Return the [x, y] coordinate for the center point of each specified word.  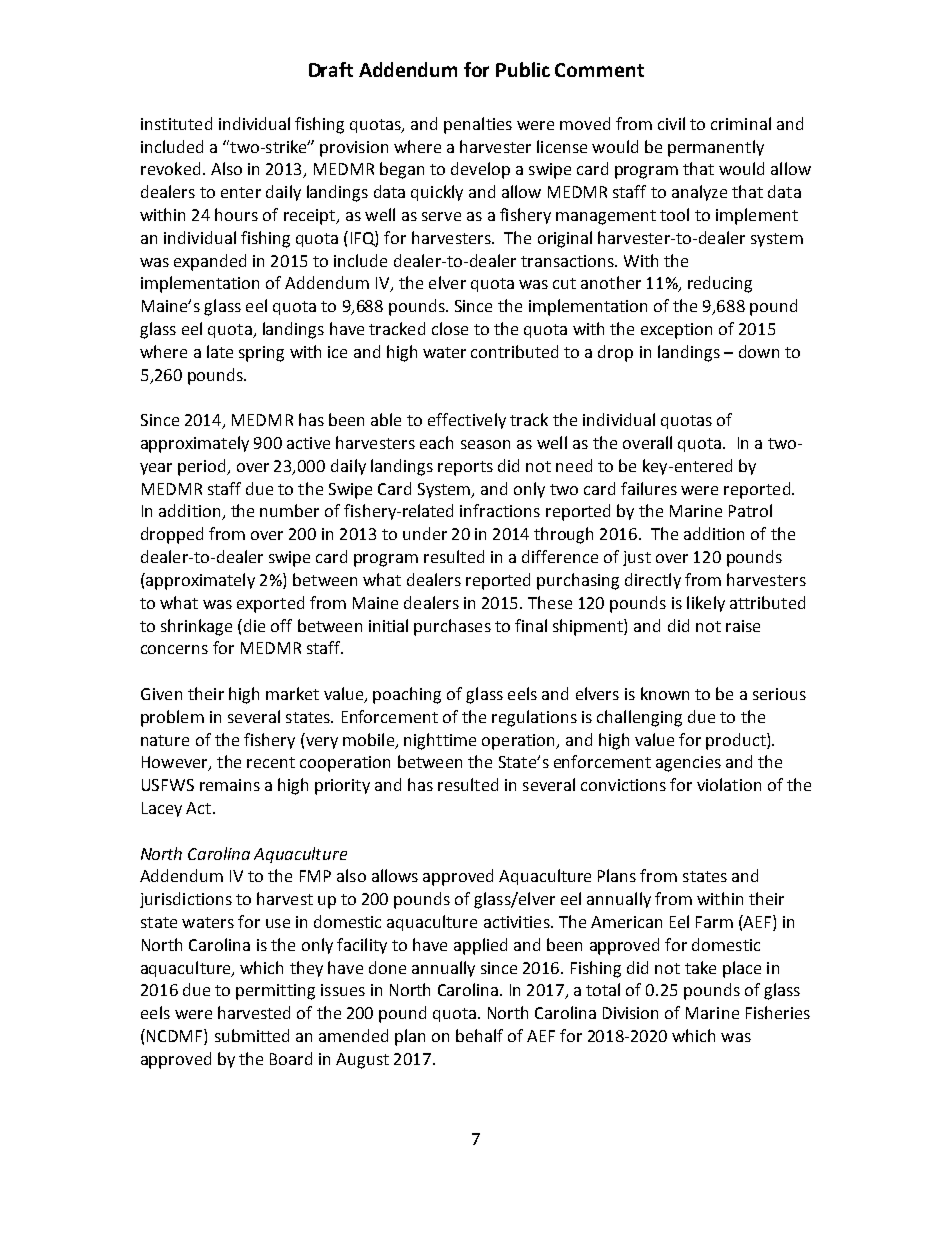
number [289, 510]
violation [729, 784]
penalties [478, 125]
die [254, 625]
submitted [252, 1035]
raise [743, 626]
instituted [176, 123]
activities [518, 922]
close [450, 328]
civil [671, 123]
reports [465, 468]
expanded [210, 262]
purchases [452, 627]
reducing [720, 284]
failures [649, 488]
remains [230, 785]
